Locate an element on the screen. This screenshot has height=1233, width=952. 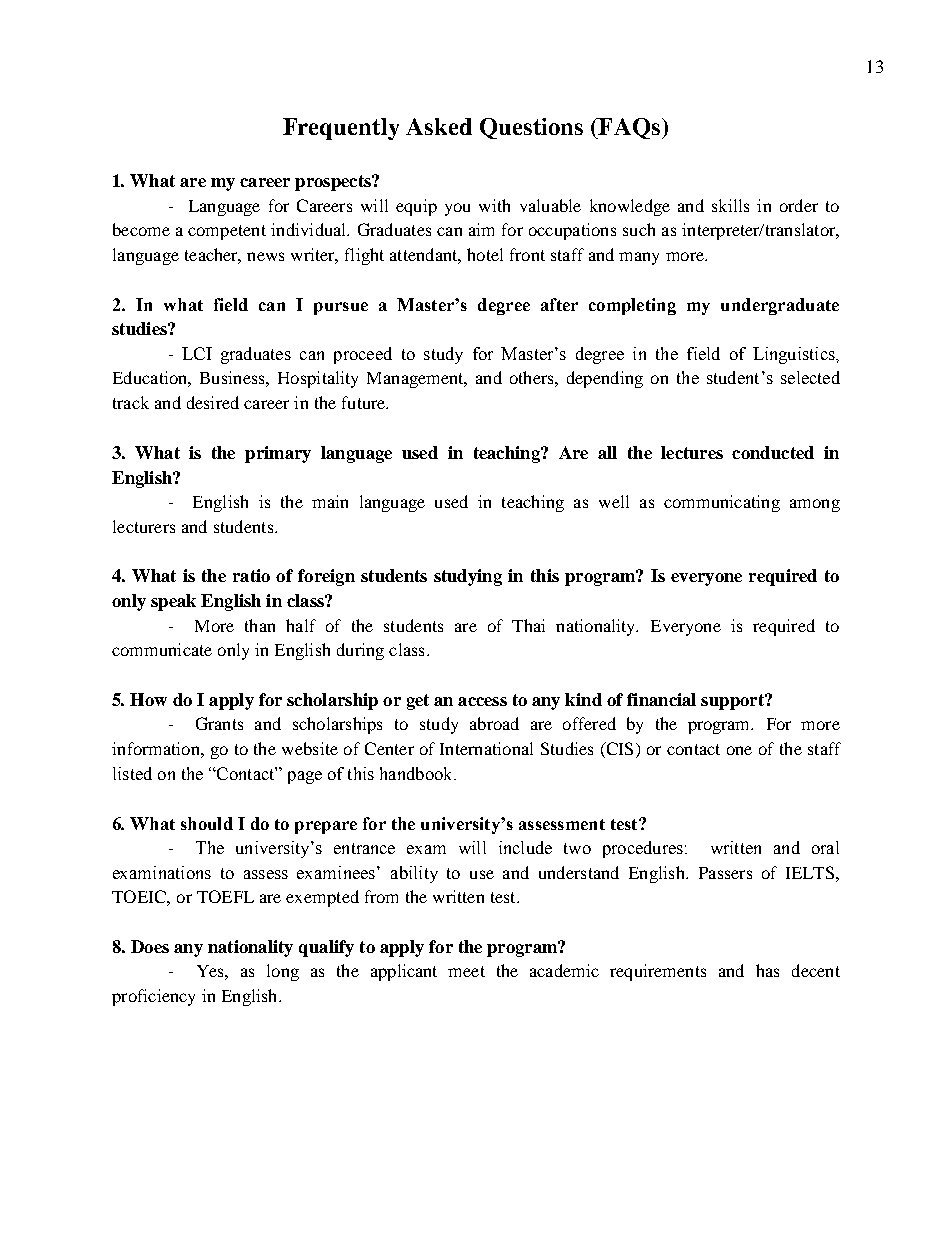
competent is located at coordinates (227, 232).
